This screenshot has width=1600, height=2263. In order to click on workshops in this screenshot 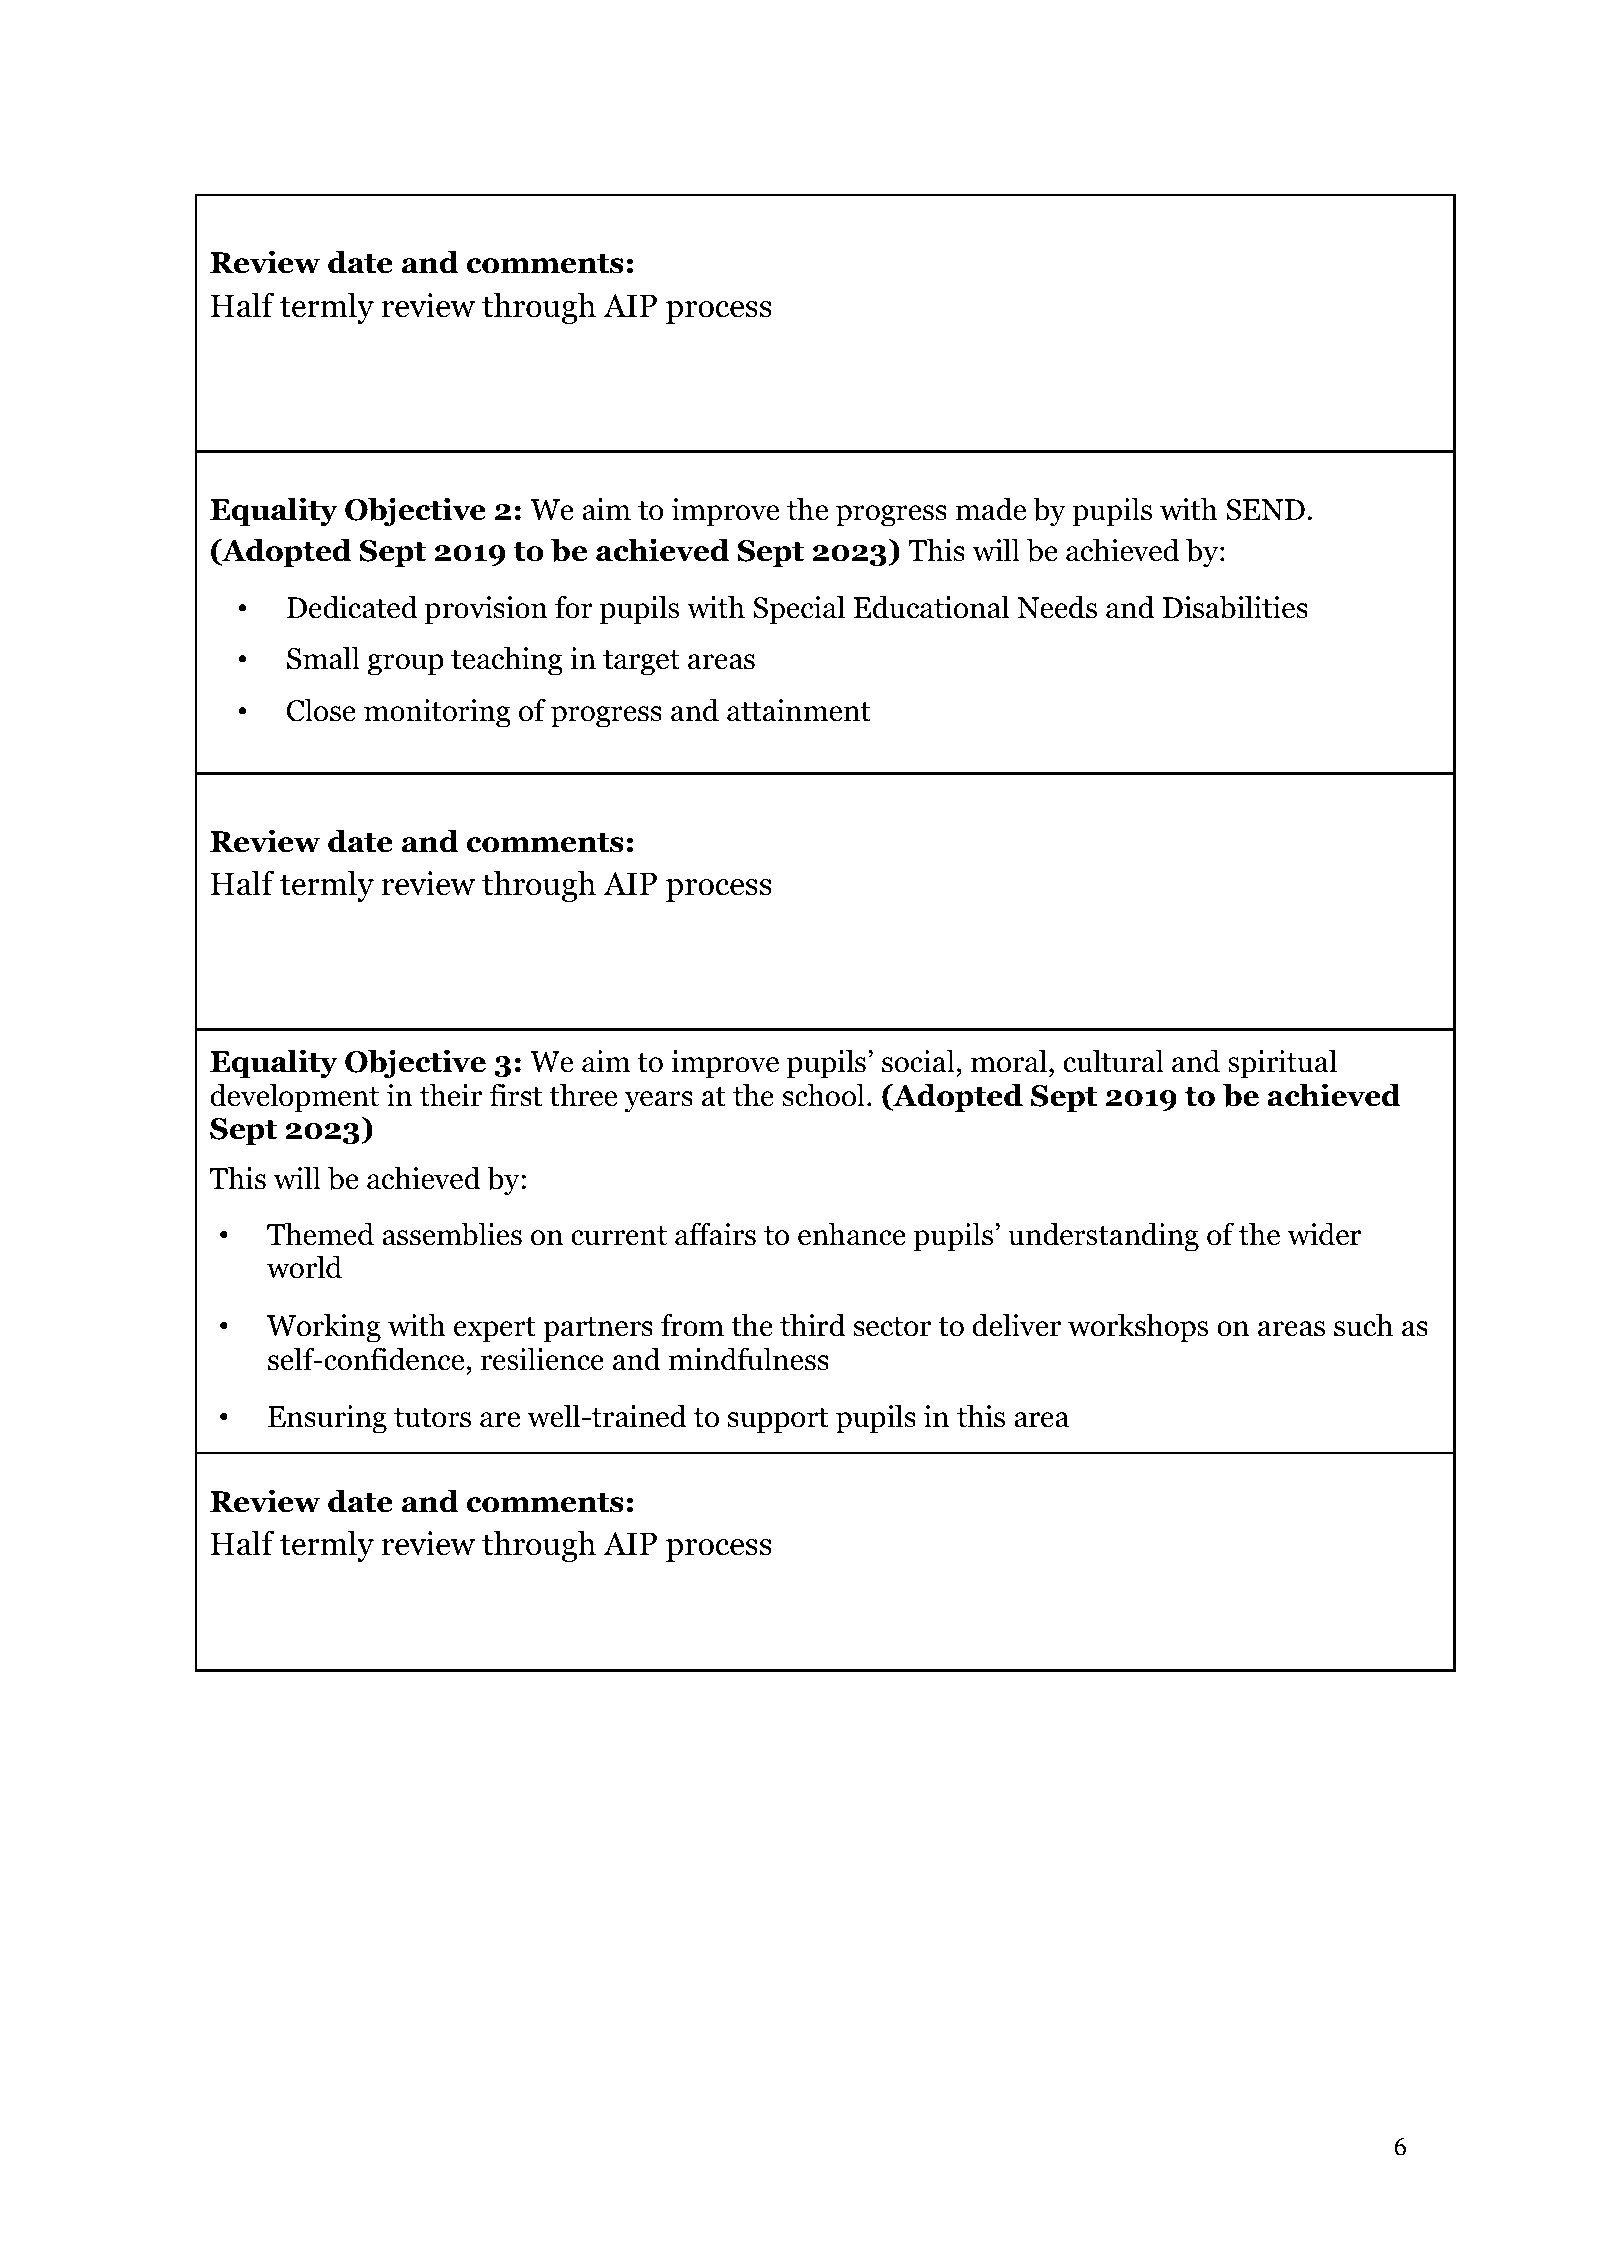, I will do `click(1138, 1328)`.
